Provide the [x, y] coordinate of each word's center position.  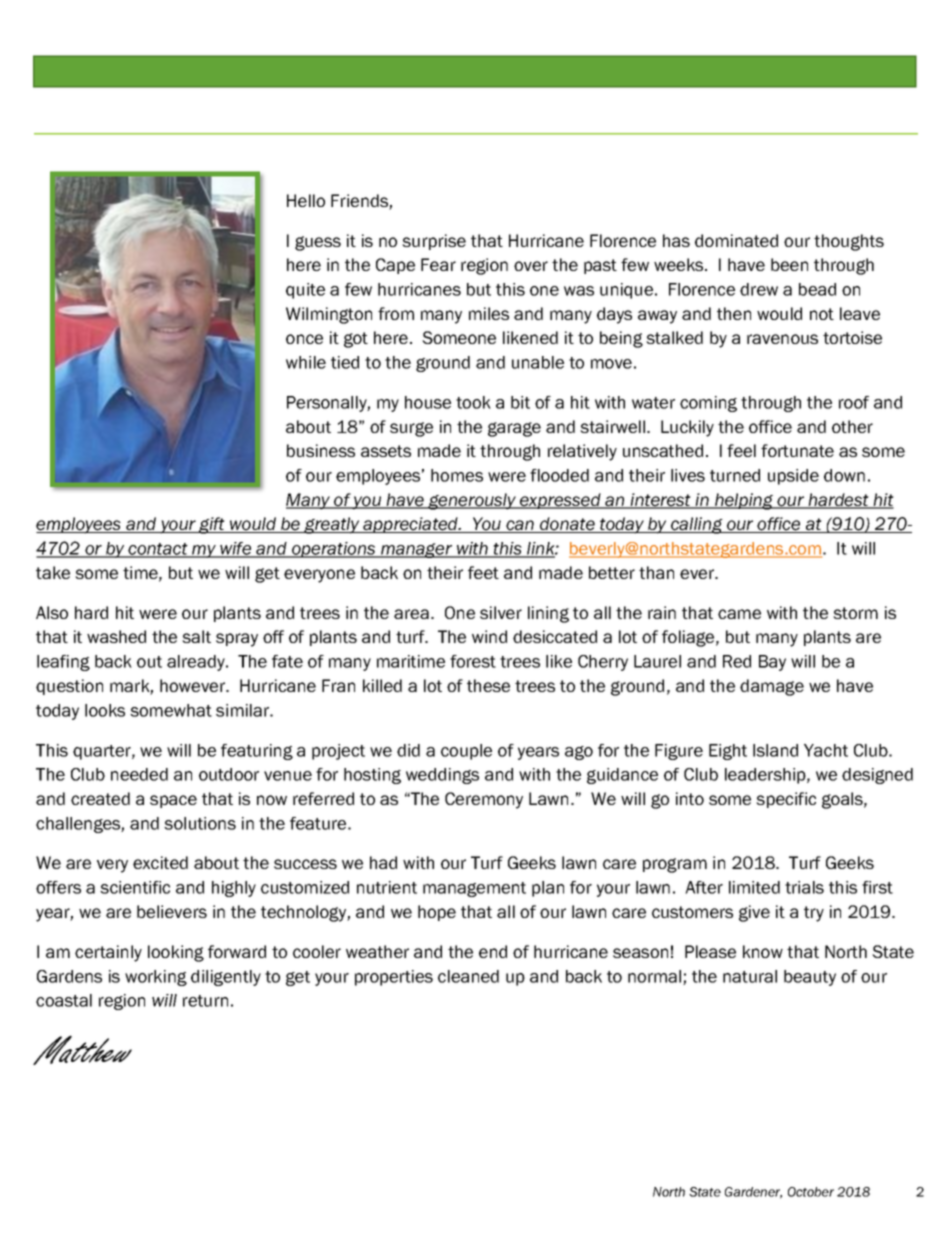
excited [160, 862]
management [474, 889]
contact [158, 550]
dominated [736, 240]
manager [416, 550]
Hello [306, 200]
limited [754, 887]
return [205, 1001]
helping [744, 501]
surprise [434, 242]
